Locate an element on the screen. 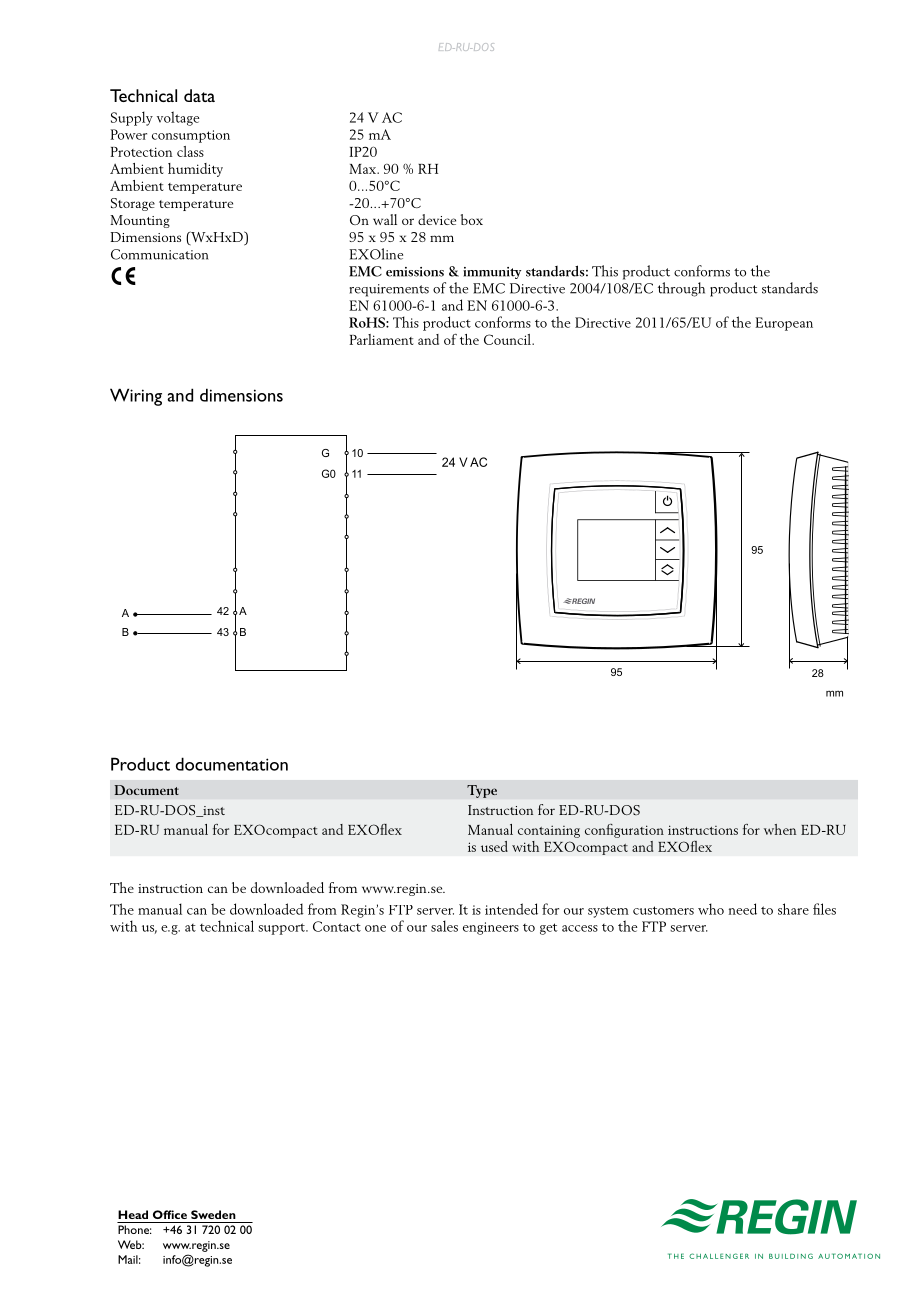  data is located at coordinates (199, 95).
